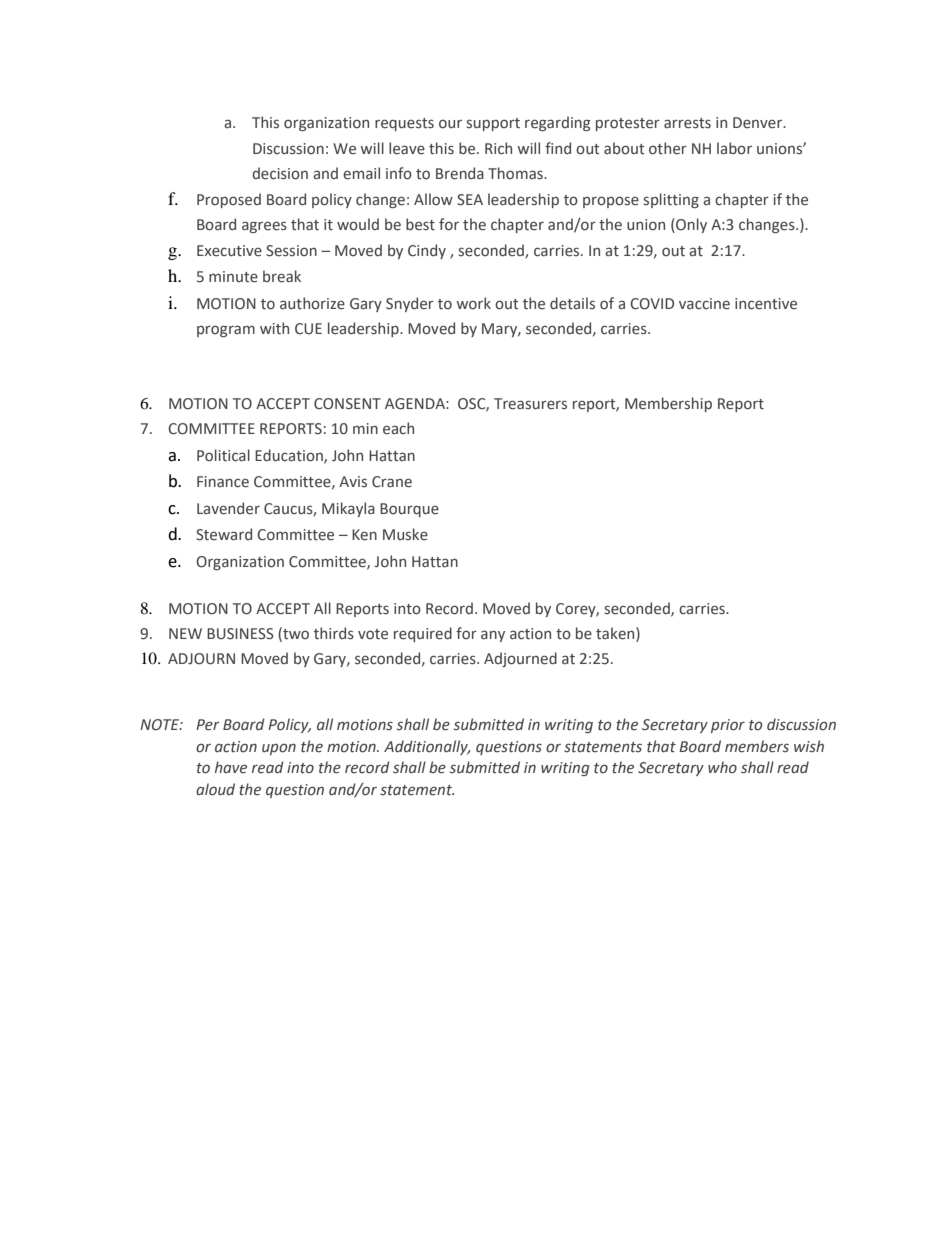 The image size is (952, 1233). What do you see at coordinates (728, 726) in the page?
I see `prior` at bounding box center [728, 726].
